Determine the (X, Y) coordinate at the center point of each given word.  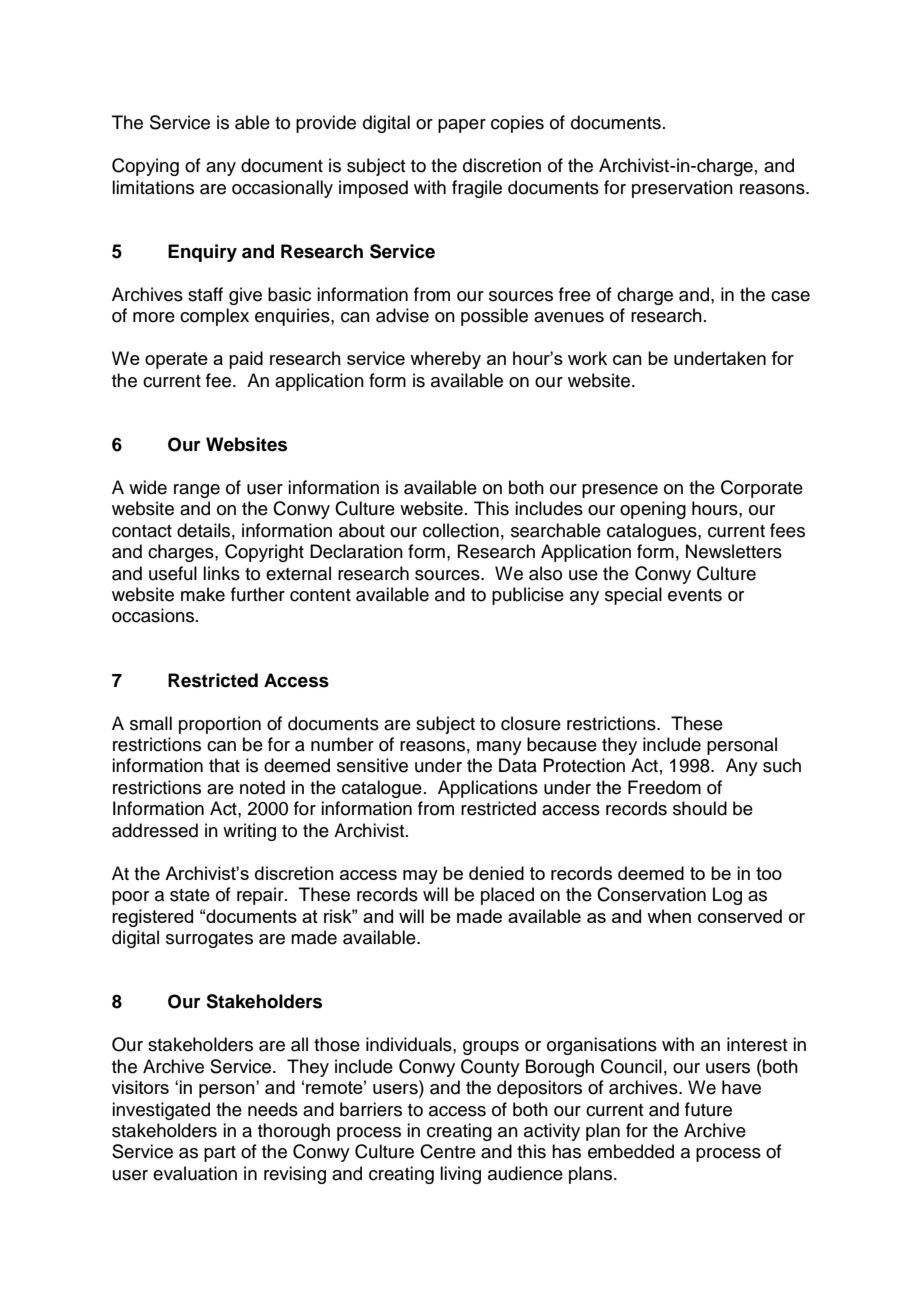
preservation (682, 189)
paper (462, 126)
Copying (145, 167)
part (220, 1154)
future (708, 1109)
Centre (448, 1151)
